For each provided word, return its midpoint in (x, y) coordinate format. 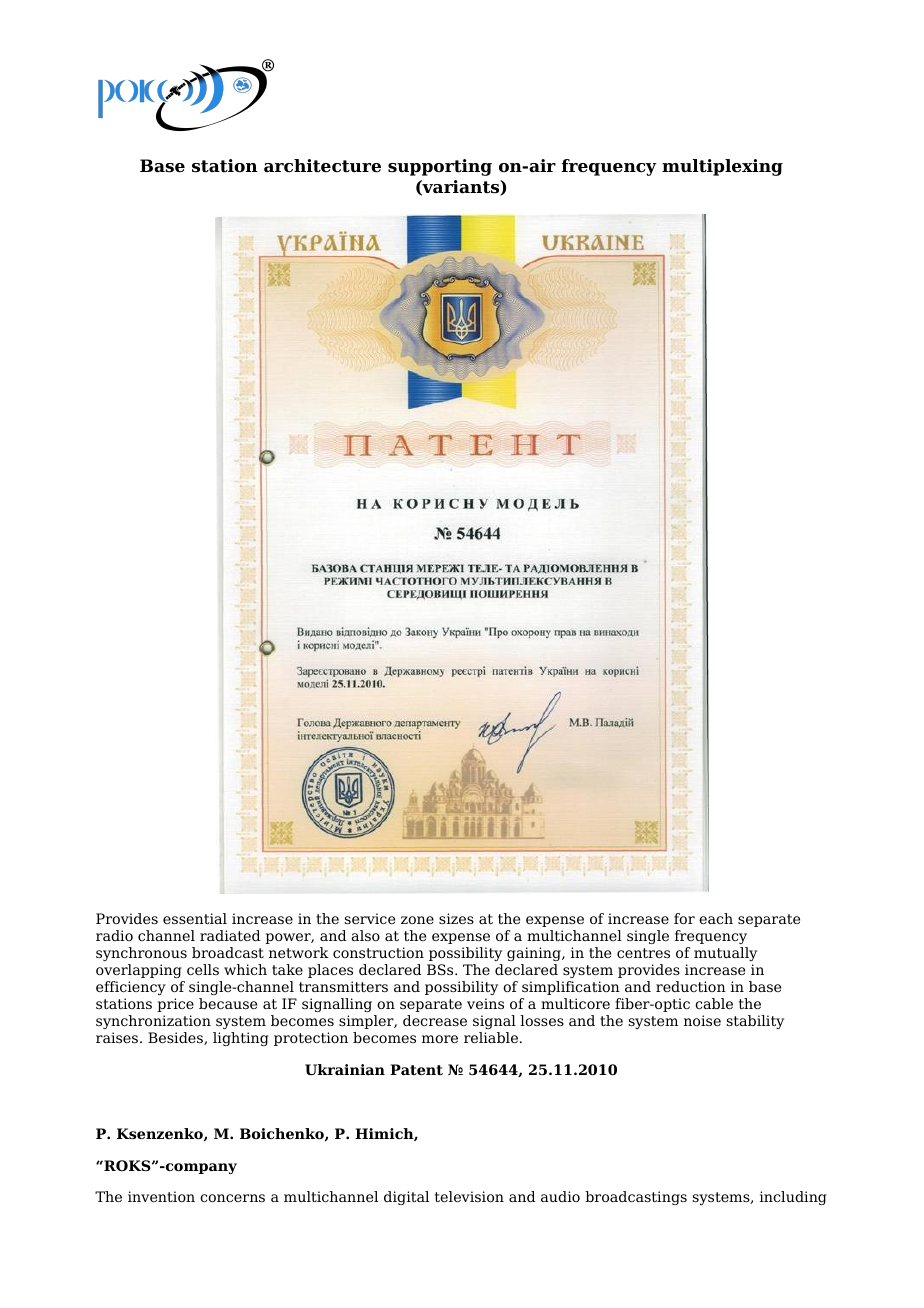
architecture (322, 166)
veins (485, 1003)
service (369, 918)
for (684, 918)
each (716, 918)
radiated (230, 935)
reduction (691, 986)
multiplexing (722, 167)
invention (161, 1196)
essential (195, 918)
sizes (456, 918)
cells (203, 969)
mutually (725, 954)
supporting (440, 167)
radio (114, 935)
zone (417, 920)
